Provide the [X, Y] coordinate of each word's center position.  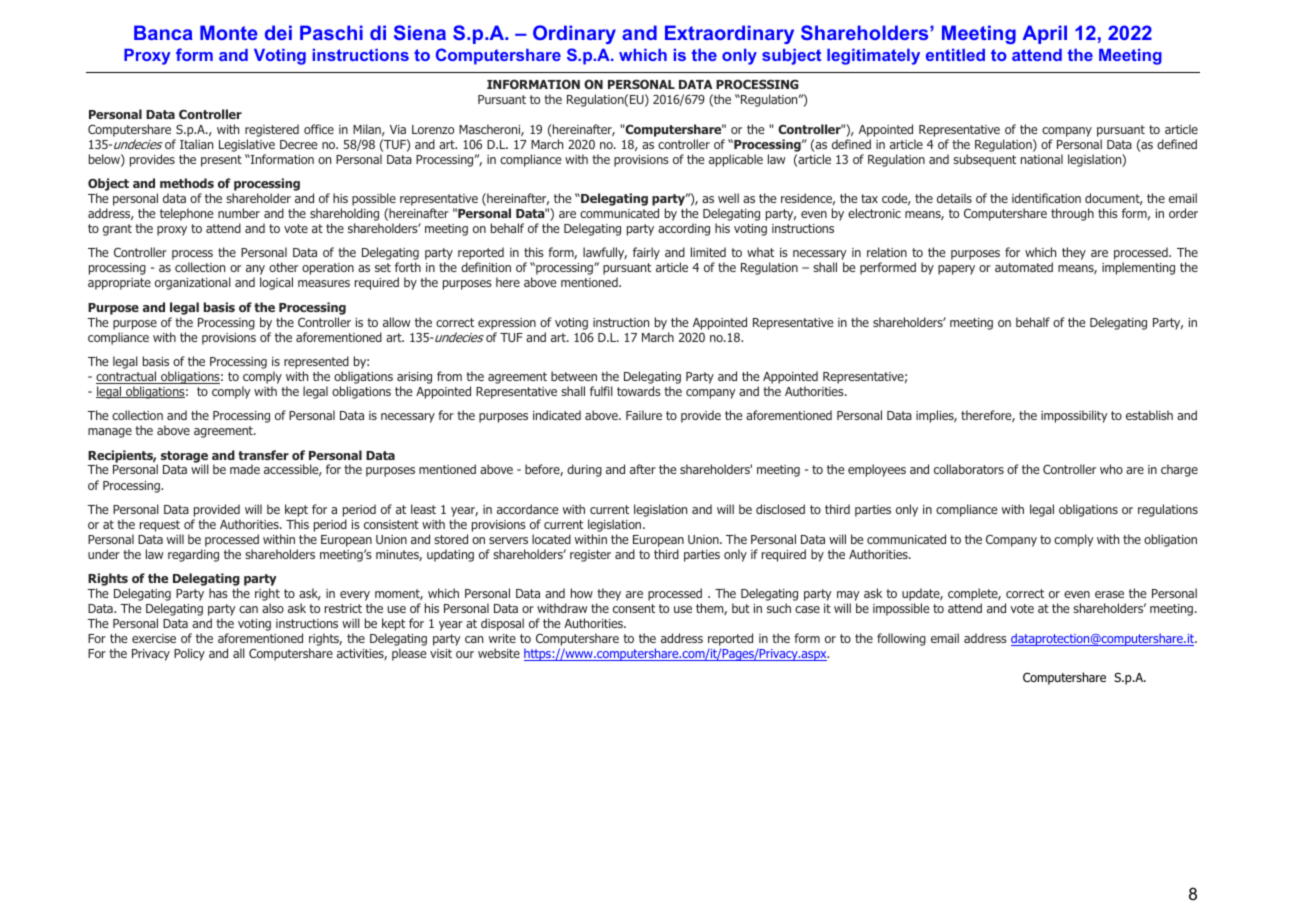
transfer [263, 455]
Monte [229, 32]
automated [1024, 267]
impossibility [1074, 416]
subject [791, 57]
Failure [644, 415]
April [1044, 34]
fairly [646, 253]
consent [634, 608]
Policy [189, 654]
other [283, 267]
